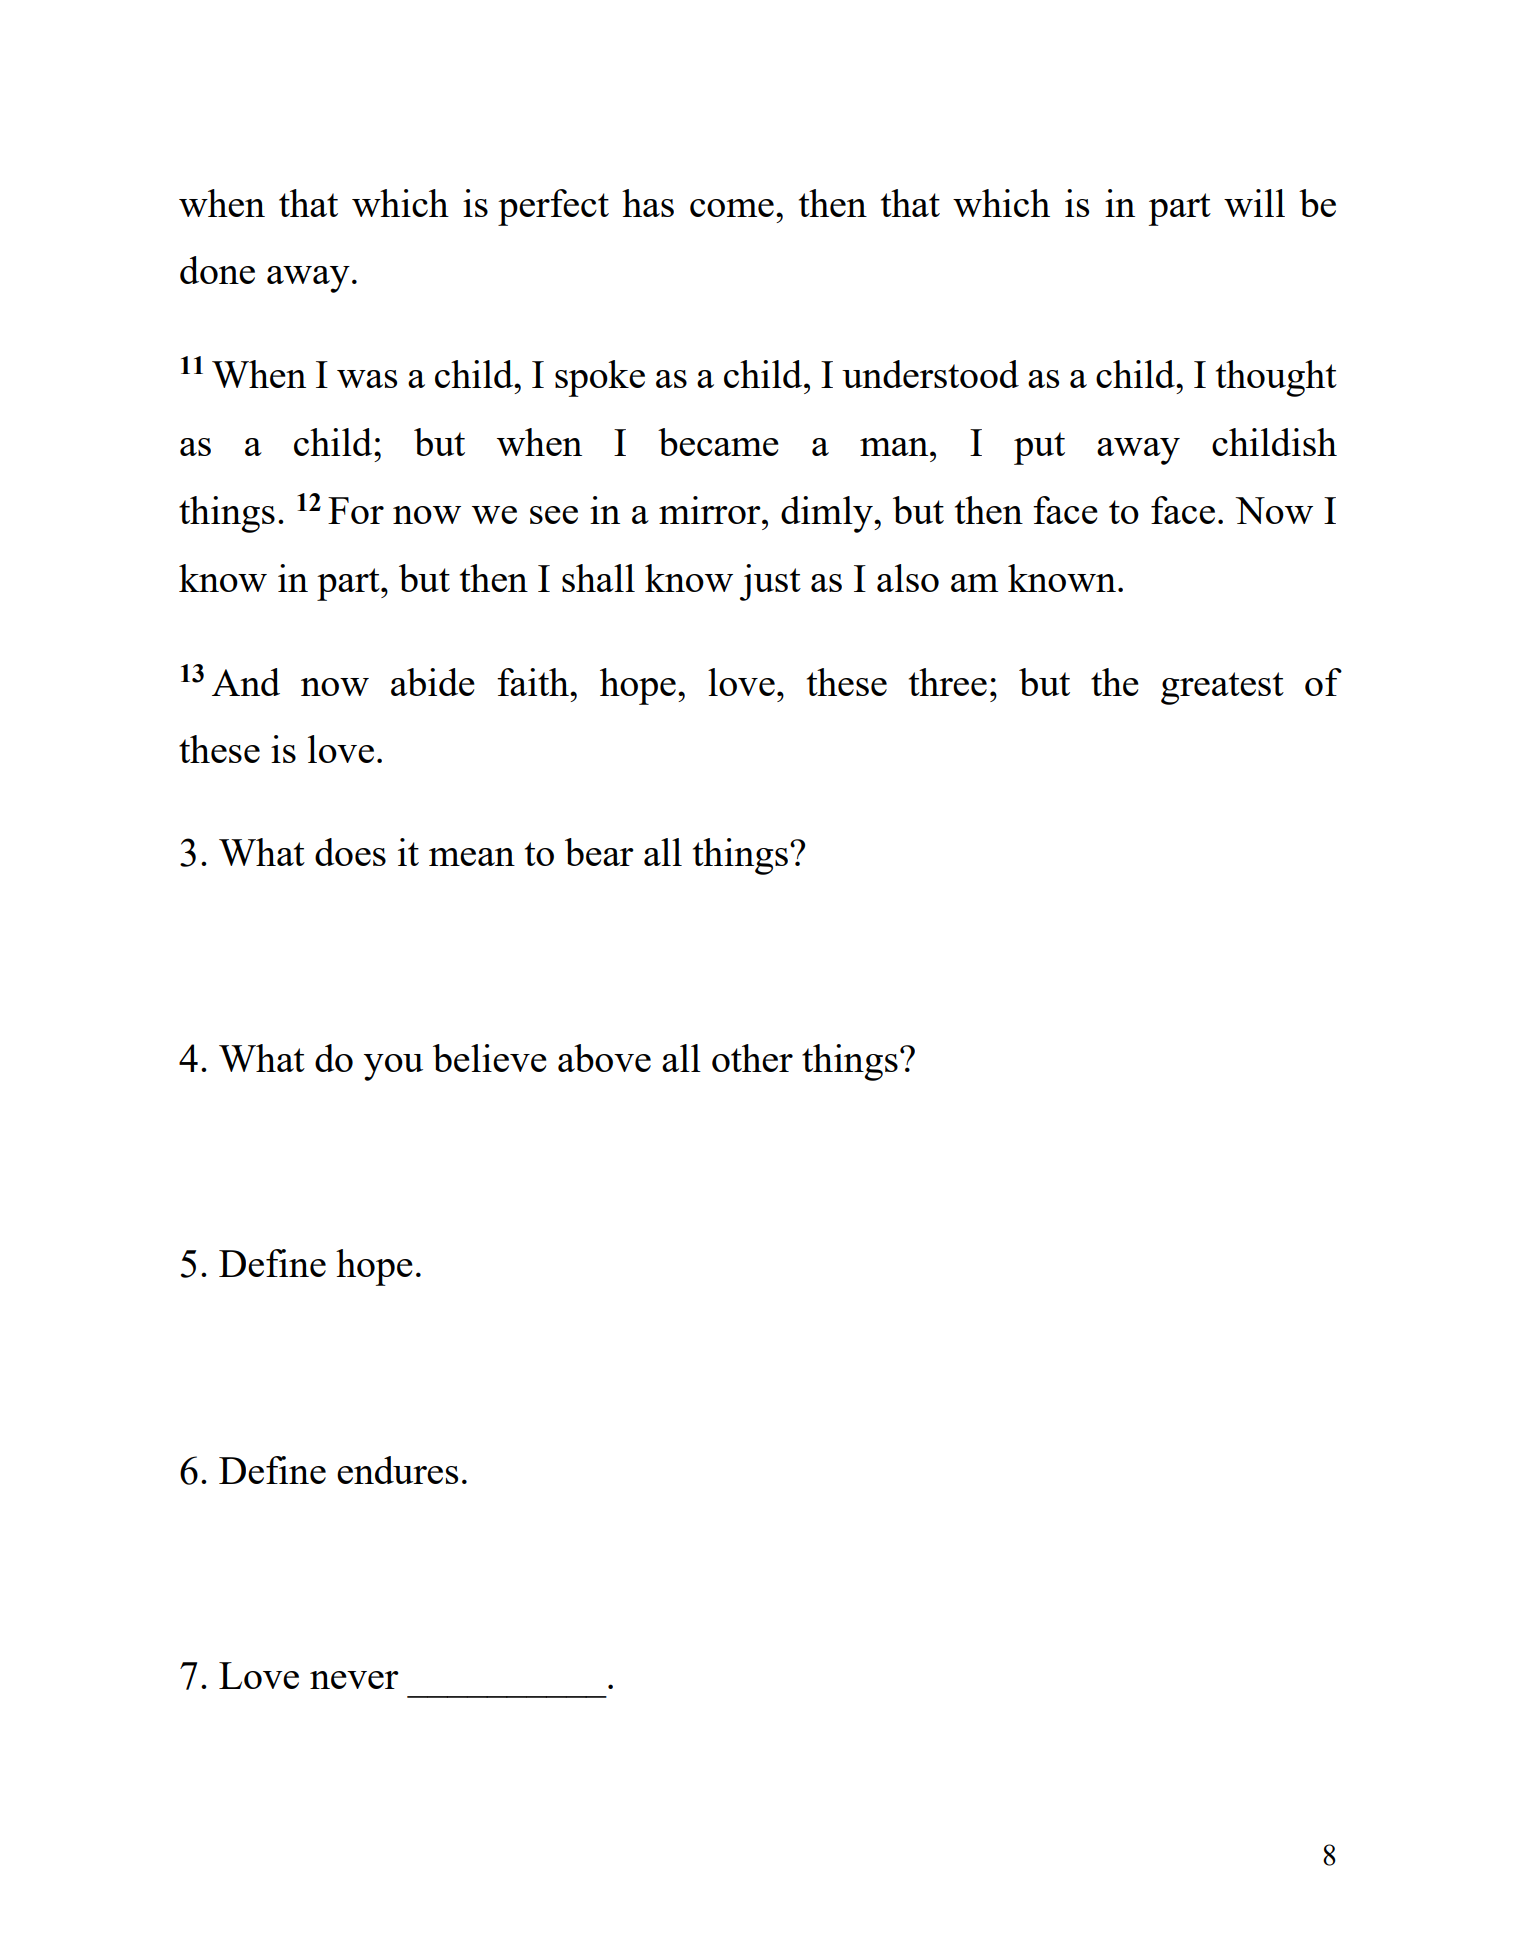 This screenshot has width=1514, height=1959. Describe the element at coordinates (354, 1680) in the screenshot. I see `never` at that location.
